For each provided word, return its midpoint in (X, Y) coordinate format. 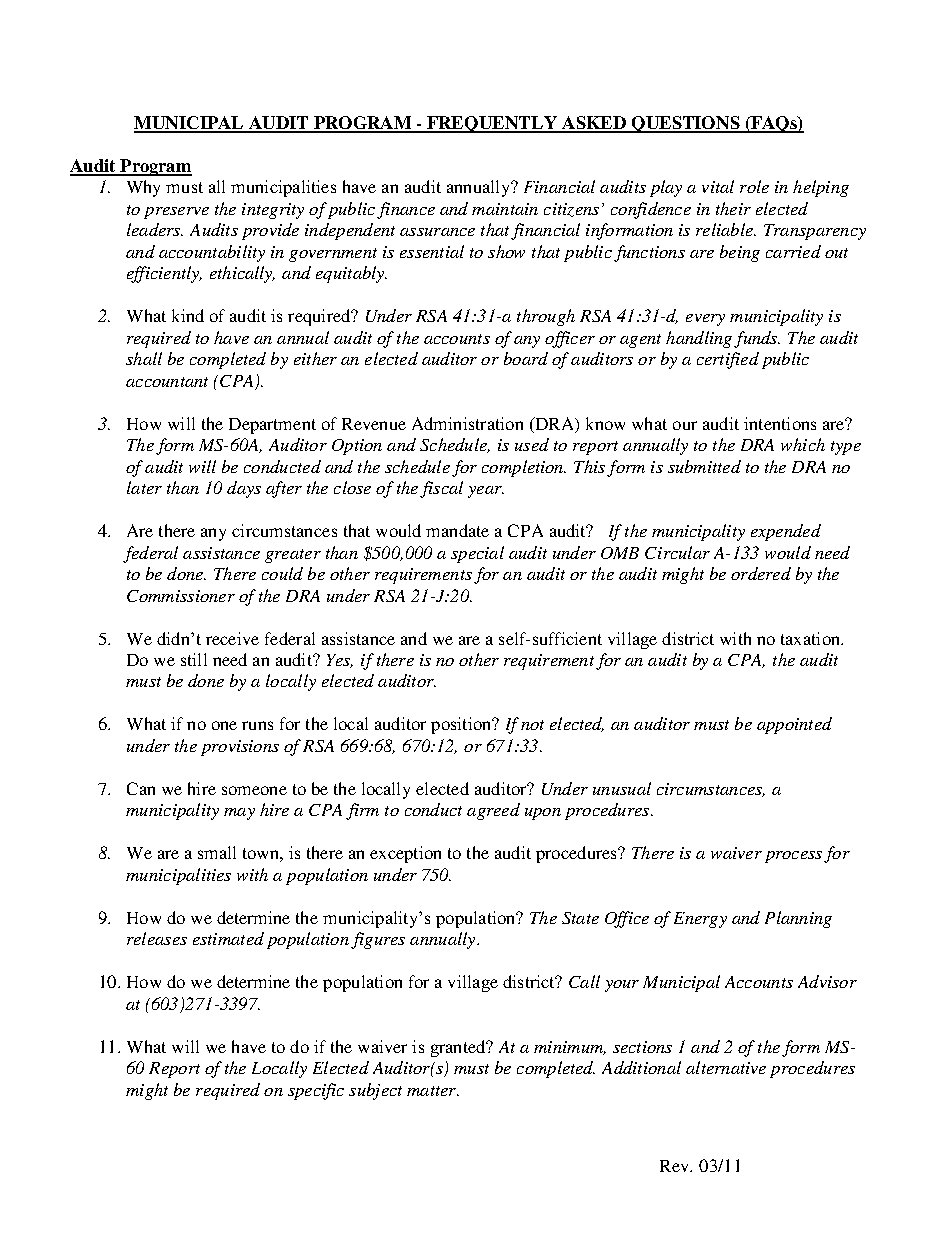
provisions (240, 748)
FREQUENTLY (493, 124)
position (462, 725)
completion (524, 468)
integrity (273, 211)
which (803, 444)
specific (316, 1091)
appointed (794, 725)
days (244, 489)
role (754, 186)
